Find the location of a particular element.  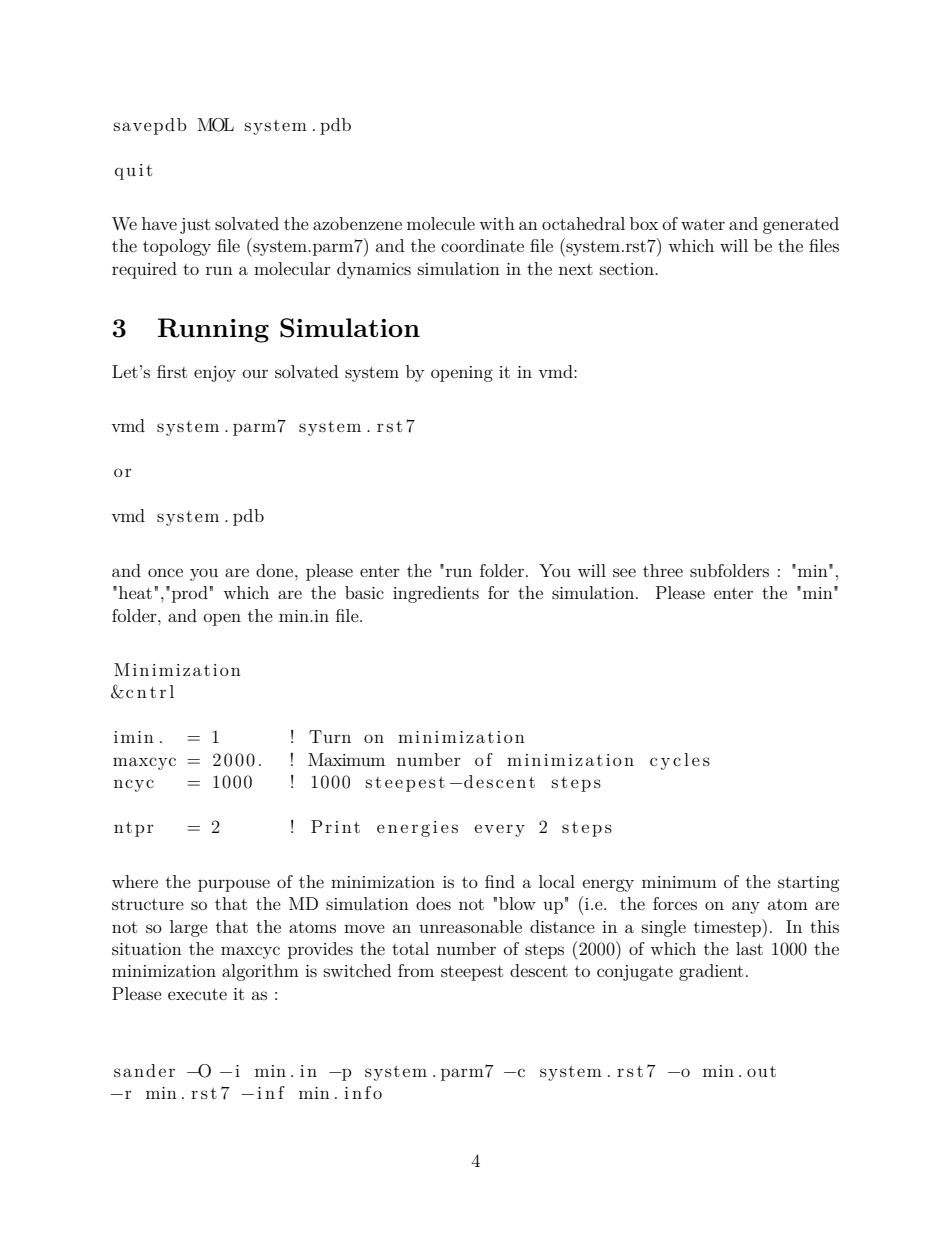

coordinate is located at coordinates (482, 245).
